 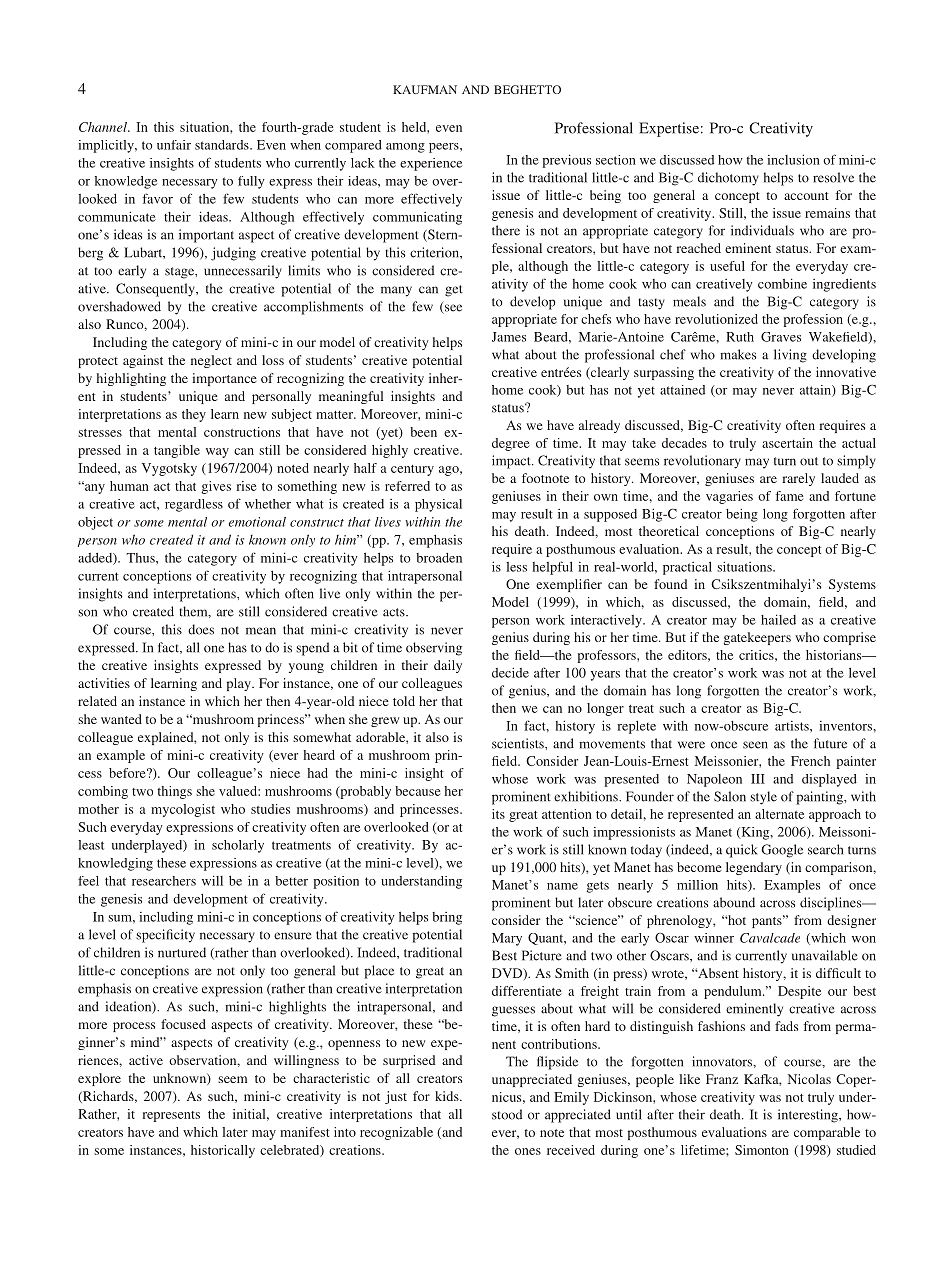 What do you see at coordinates (425, 89) in the image?
I see `KAUFMAN` at bounding box center [425, 89].
